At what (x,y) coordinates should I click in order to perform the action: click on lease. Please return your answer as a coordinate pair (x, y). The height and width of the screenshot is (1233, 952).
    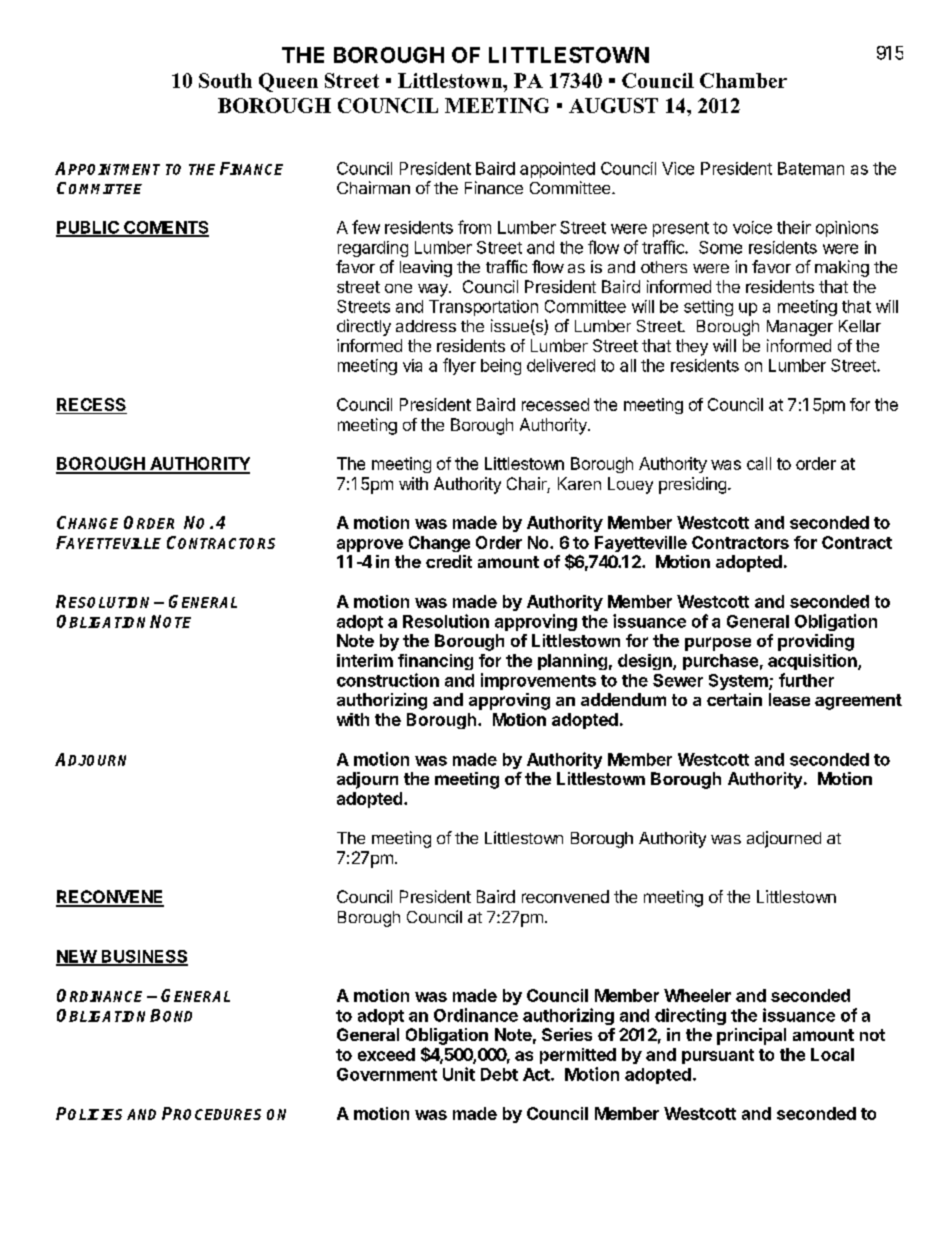
    Looking at the image, I should click on (789, 699).
